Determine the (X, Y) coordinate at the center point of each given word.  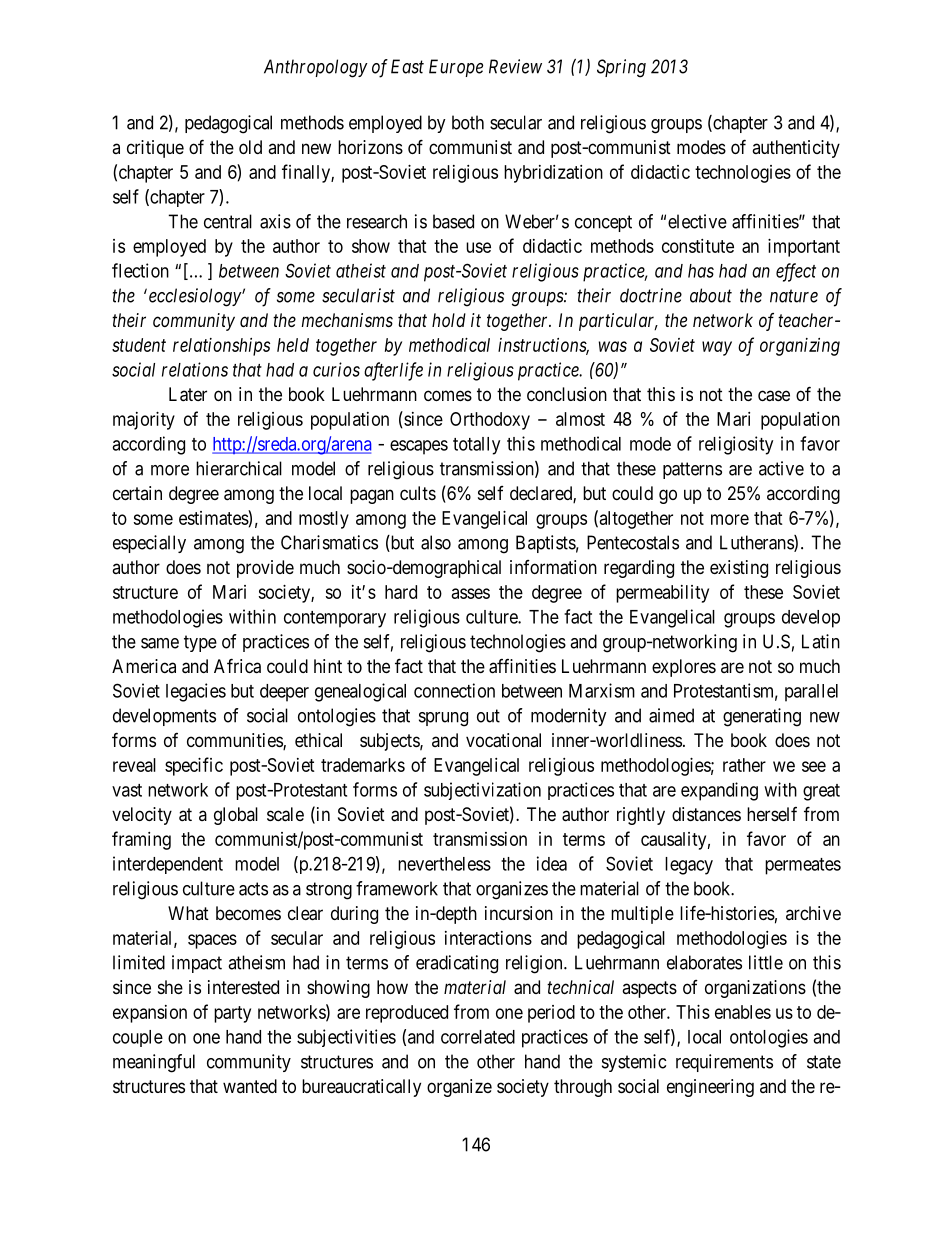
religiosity (736, 445)
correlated (478, 1037)
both (468, 122)
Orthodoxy (490, 421)
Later (188, 394)
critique (155, 149)
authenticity (796, 149)
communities (235, 741)
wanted (250, 1086)
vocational (503, 740)
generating (762, 717)
